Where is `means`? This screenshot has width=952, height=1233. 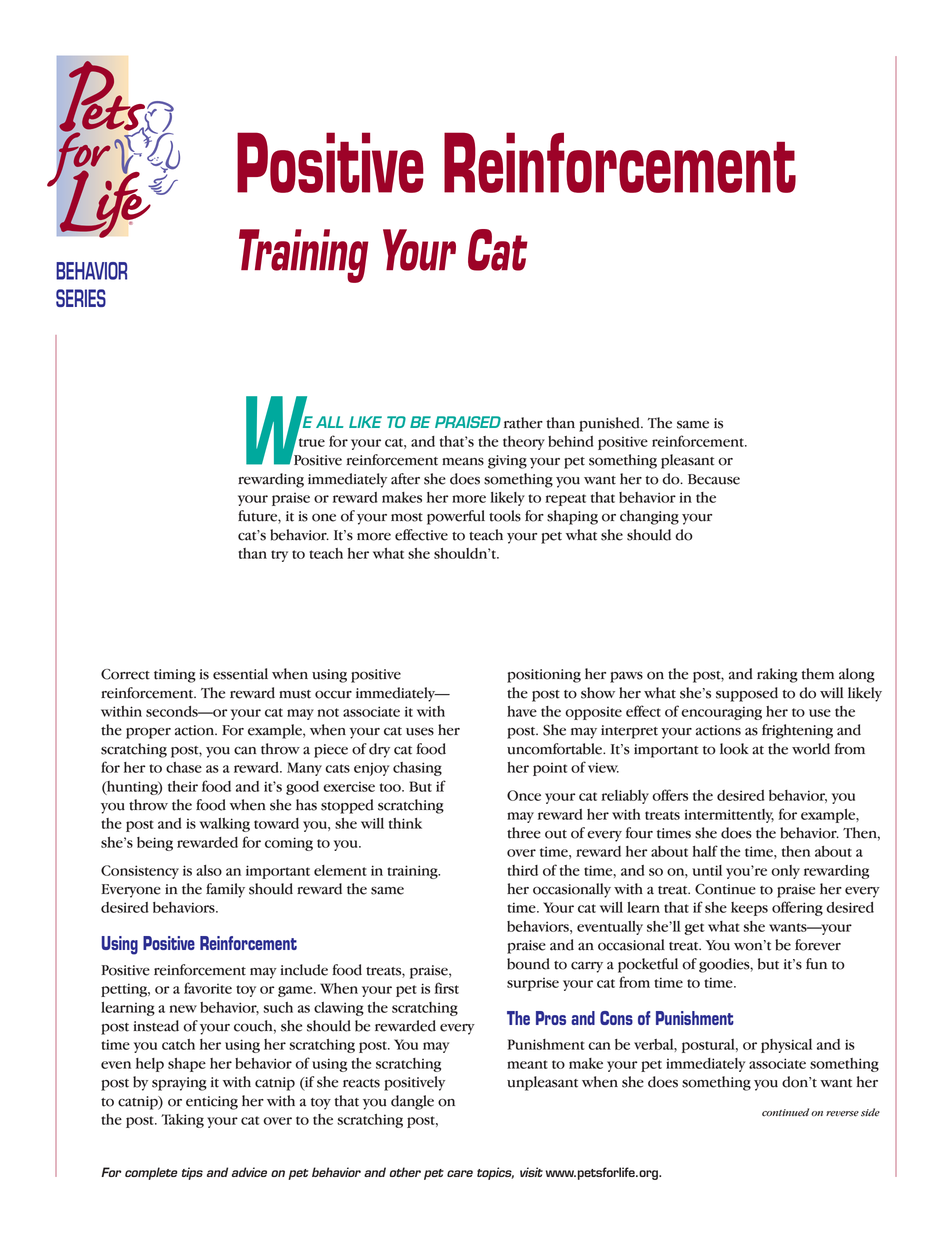 means is located at coordinates (463, 462).
